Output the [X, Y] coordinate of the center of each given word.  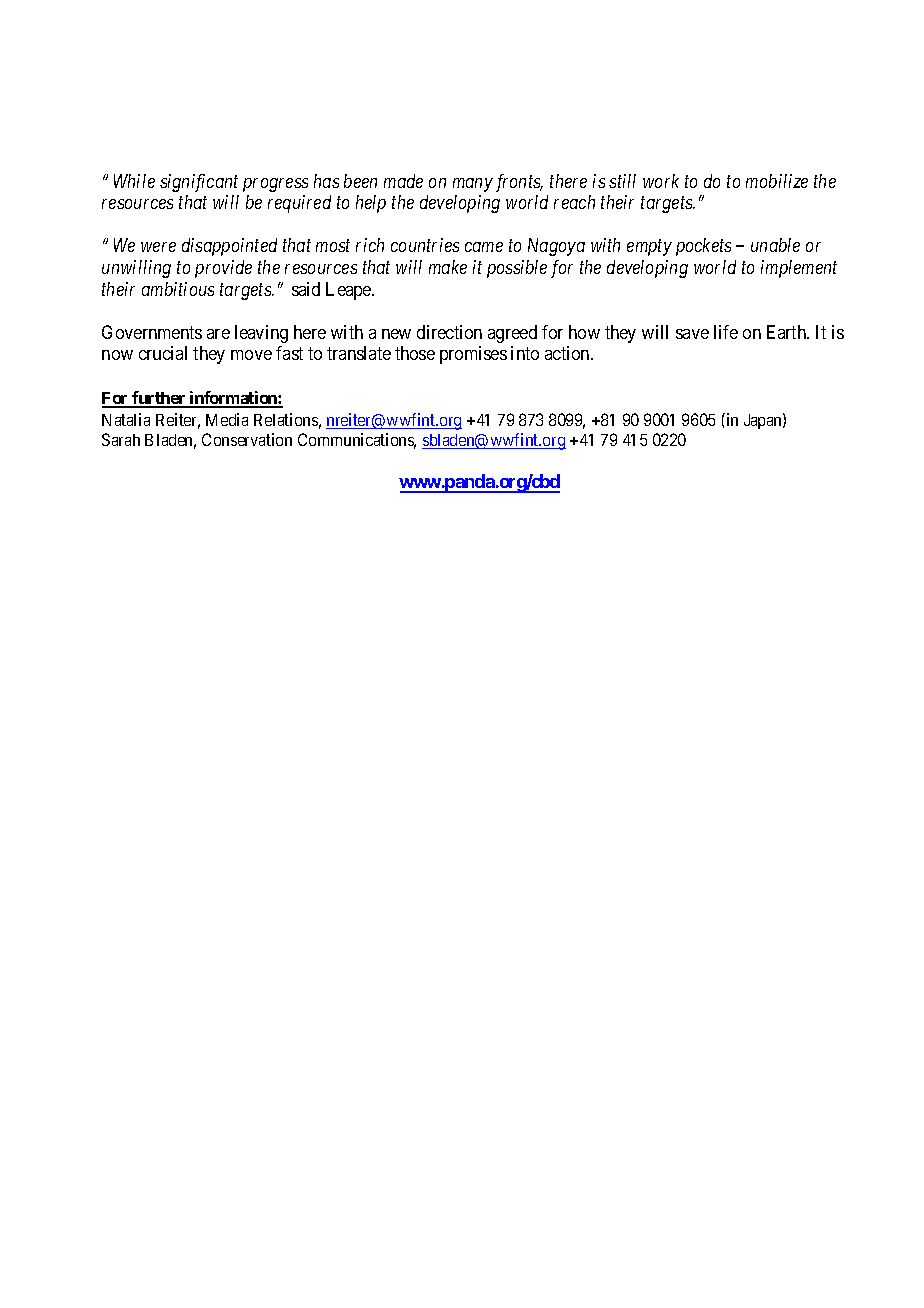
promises [473, 355]
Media [227, 419]
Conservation [247, 439]
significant [199, 183]
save [692, 334]
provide [223, 269]
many [473, 185]
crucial [163, 353]
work [661, 181]
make [448, 267]
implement [799, 269]
